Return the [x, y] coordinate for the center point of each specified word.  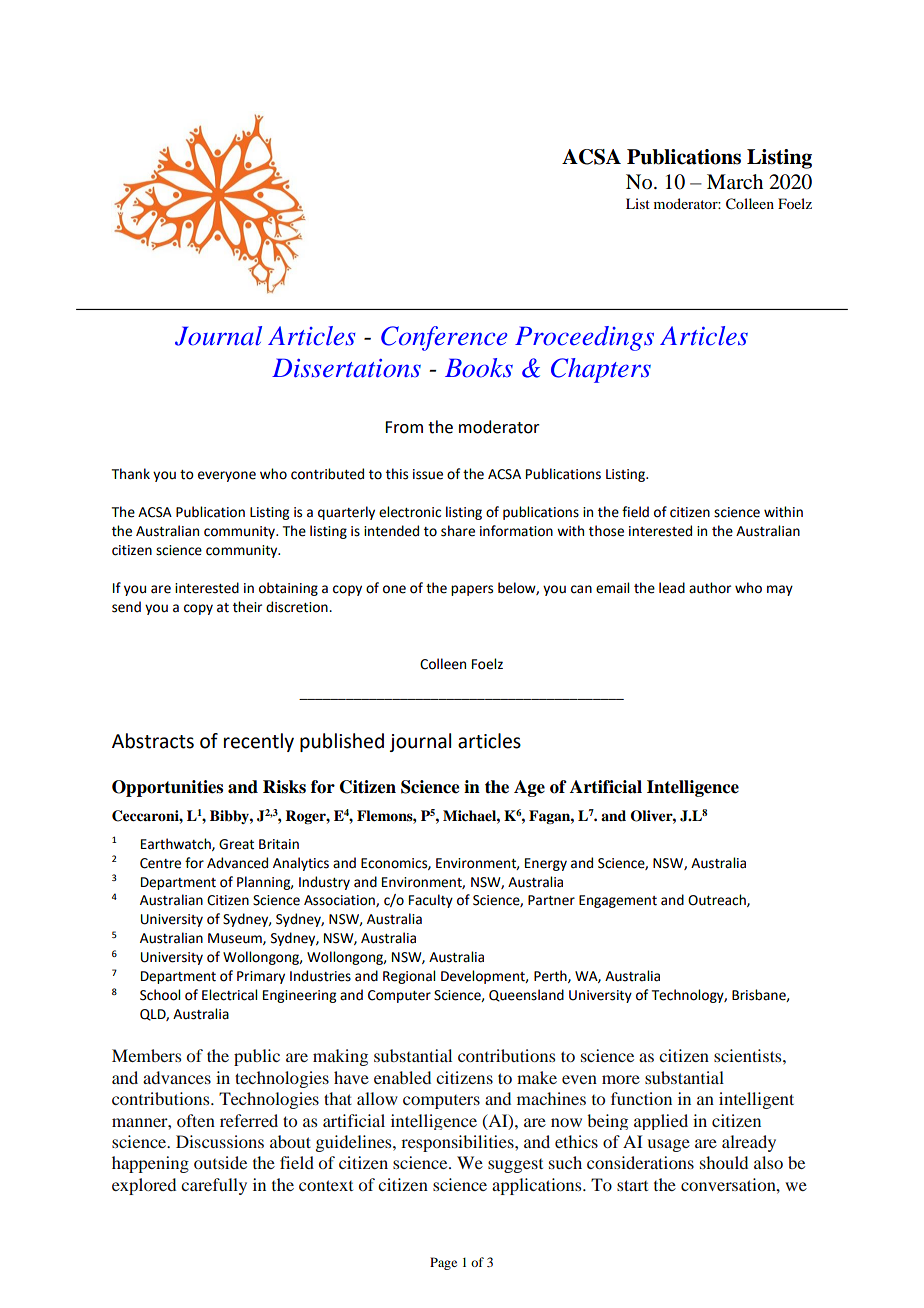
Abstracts [153, 741]
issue [428, 474]
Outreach [718, 900]
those [606, 531]
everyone [227, 476]
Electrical [229, 995]
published [342, 742]
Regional [409, 977]
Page [443, 1263]
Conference [444, 338]
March [735, 181]
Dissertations [346, 368]
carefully [214, 1186]
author [710, 588]
